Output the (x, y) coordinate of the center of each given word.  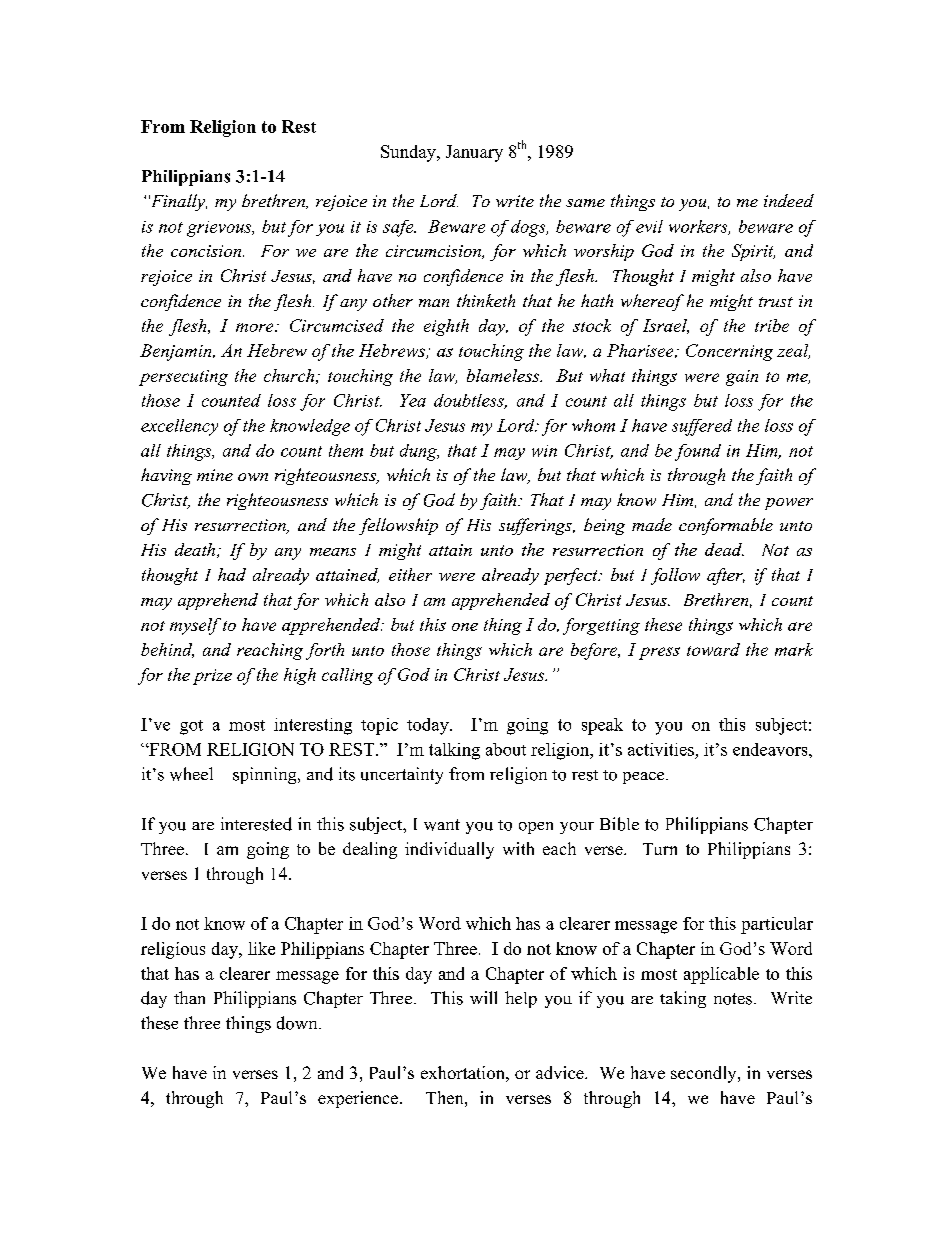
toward (713, 649)
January (474, 153)
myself (195, 626)
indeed (789, 200)
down (298, 1023)
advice (561, 1072)
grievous (220, 229)
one (465, 627)
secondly (705, 1074)
